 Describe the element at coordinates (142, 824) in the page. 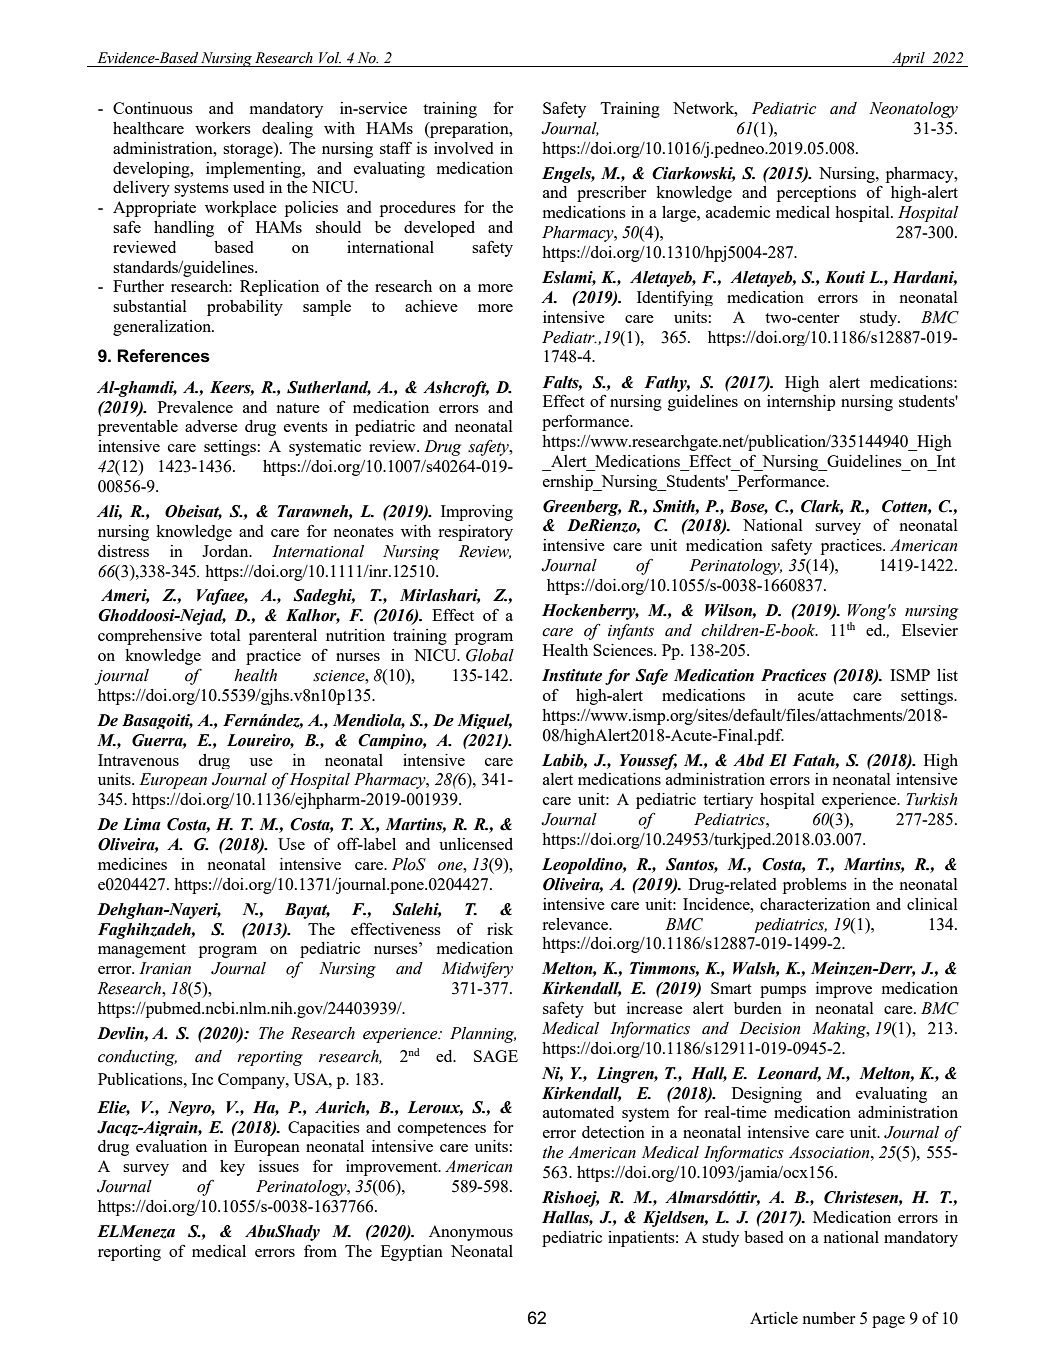

I see `Lima` at that location.
